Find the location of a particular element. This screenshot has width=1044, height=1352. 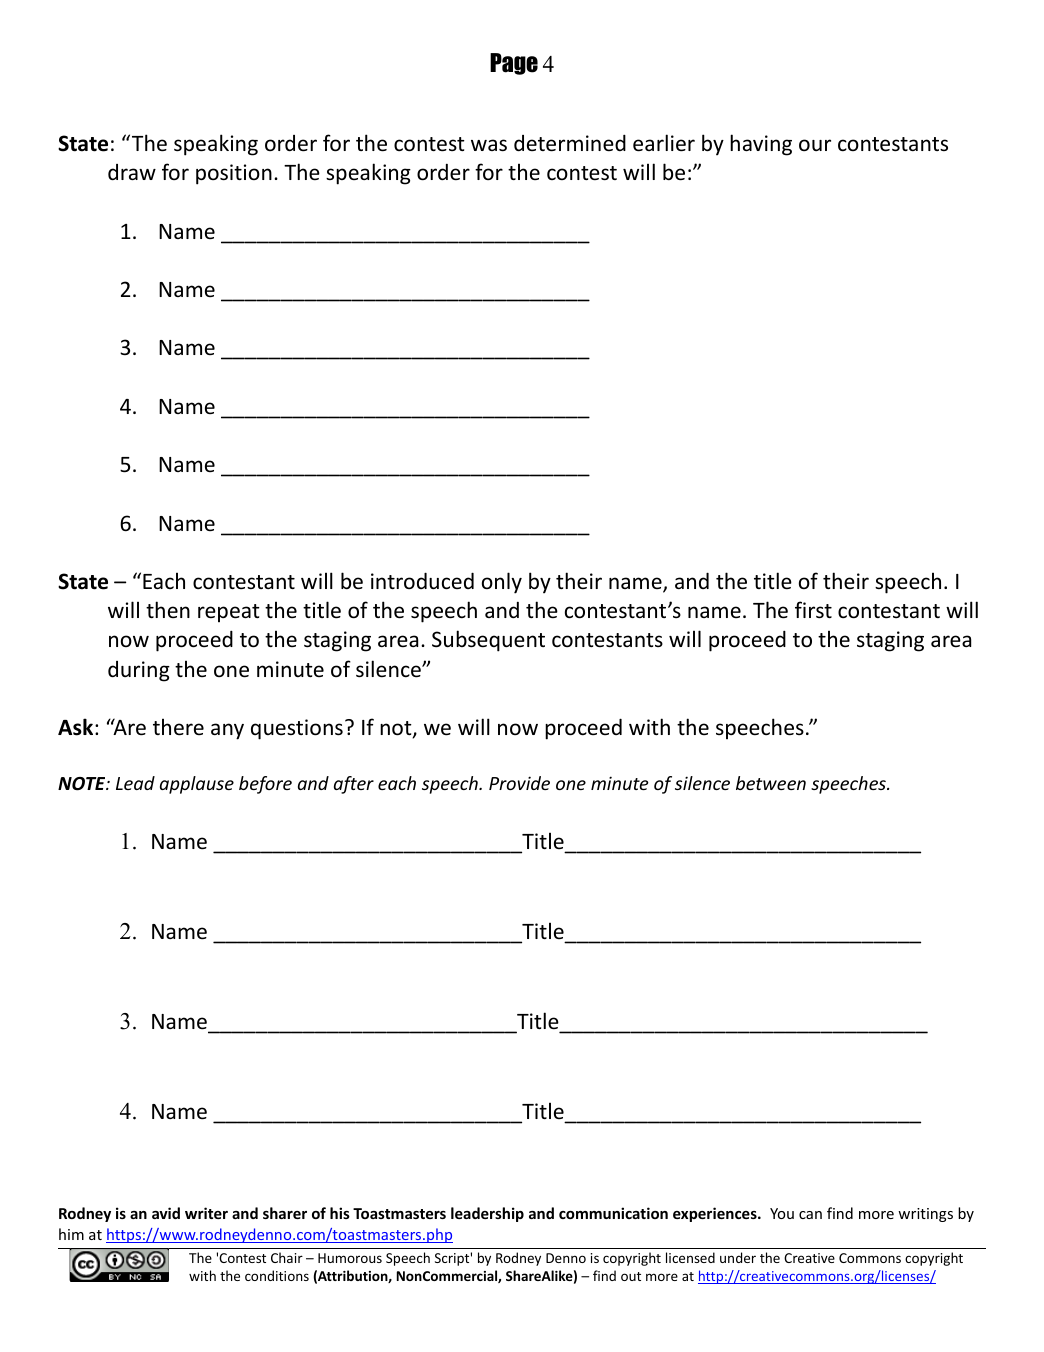

Provide is located at coordinates (519, 783).
